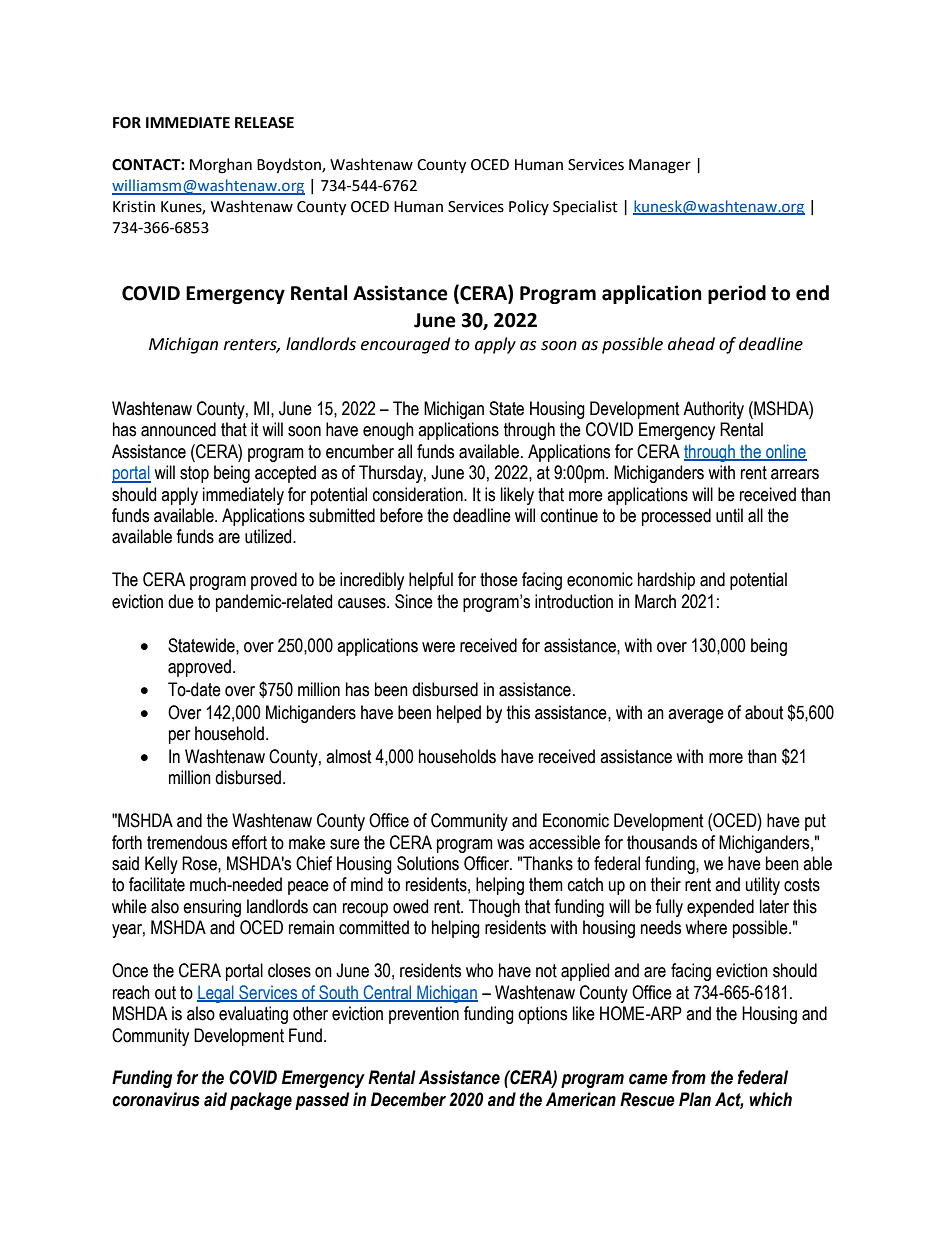 The width and height of the screenshot is (952, 1233). Describe the element at coordinates (405, 345) in the screenshot. I see `encouraged` at that location.
